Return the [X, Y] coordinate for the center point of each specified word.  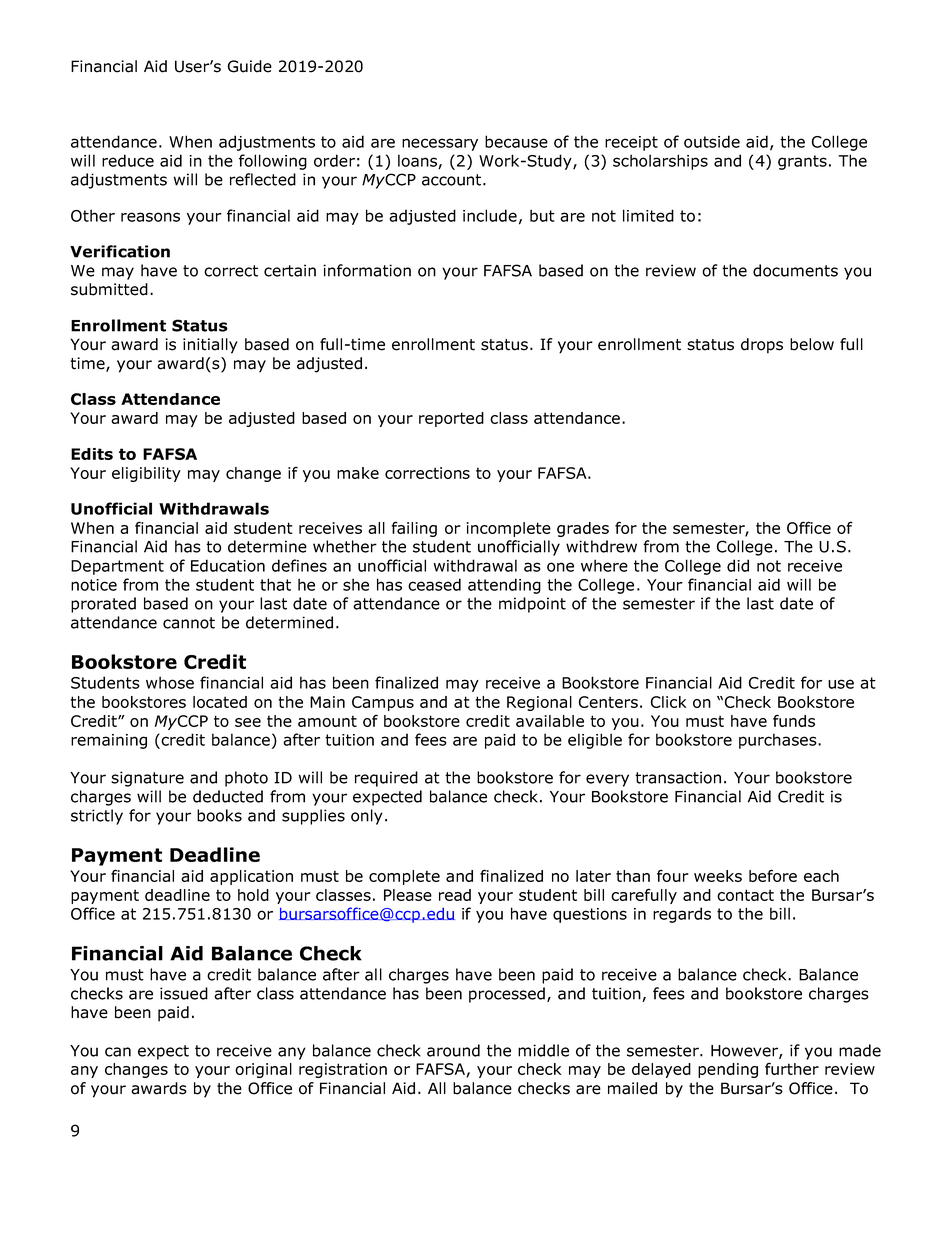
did [738, 565]
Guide [250, 66]
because [516, 141]
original [263, 1070]
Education [228, 565]
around [453, 1050]
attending [504, 586]
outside [712, 141]
